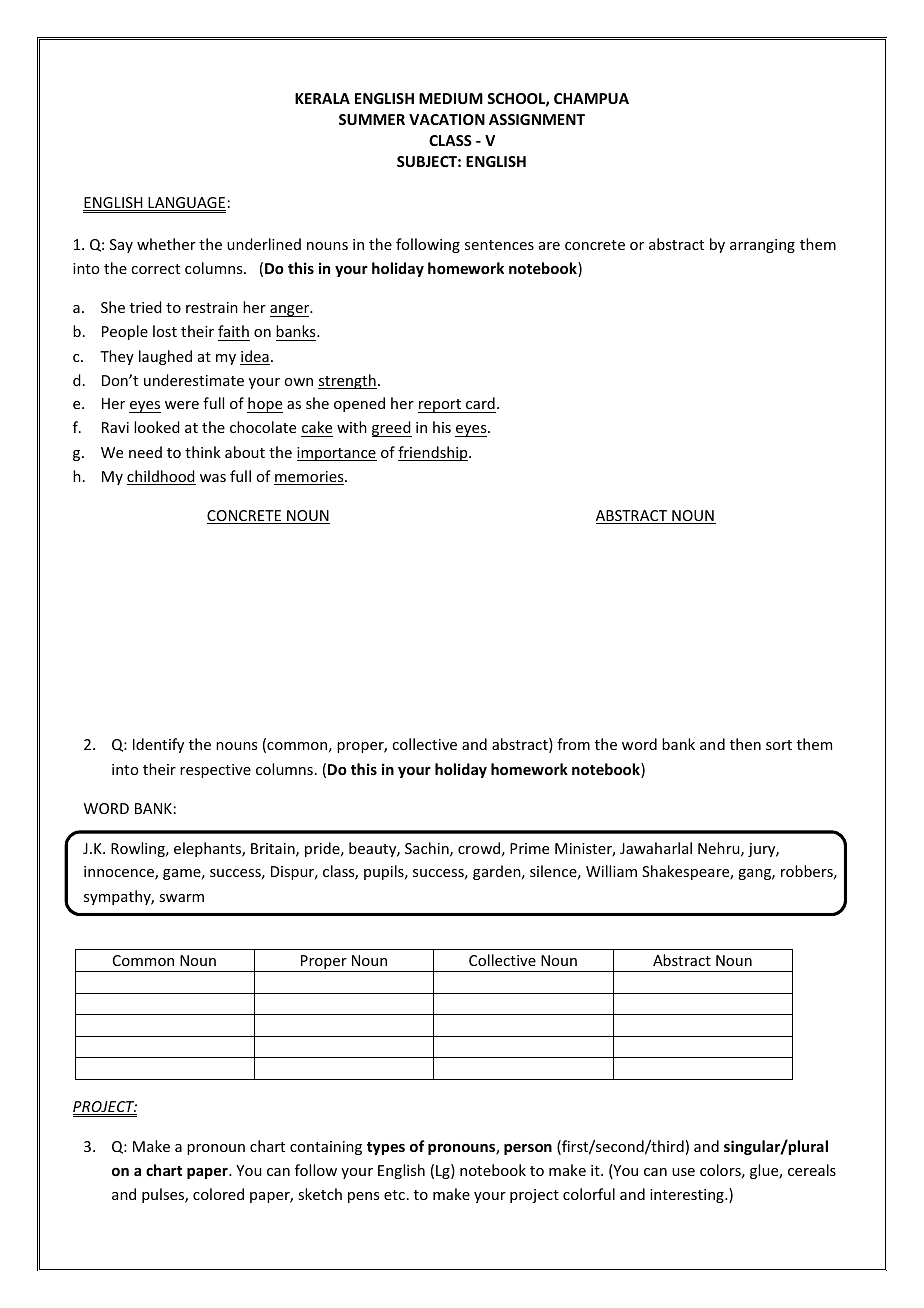 This page has height=1308, width=924. What do you see at coordinates (762, 246) in the page?
I see `arranging` at bounding box center [762, 246].
